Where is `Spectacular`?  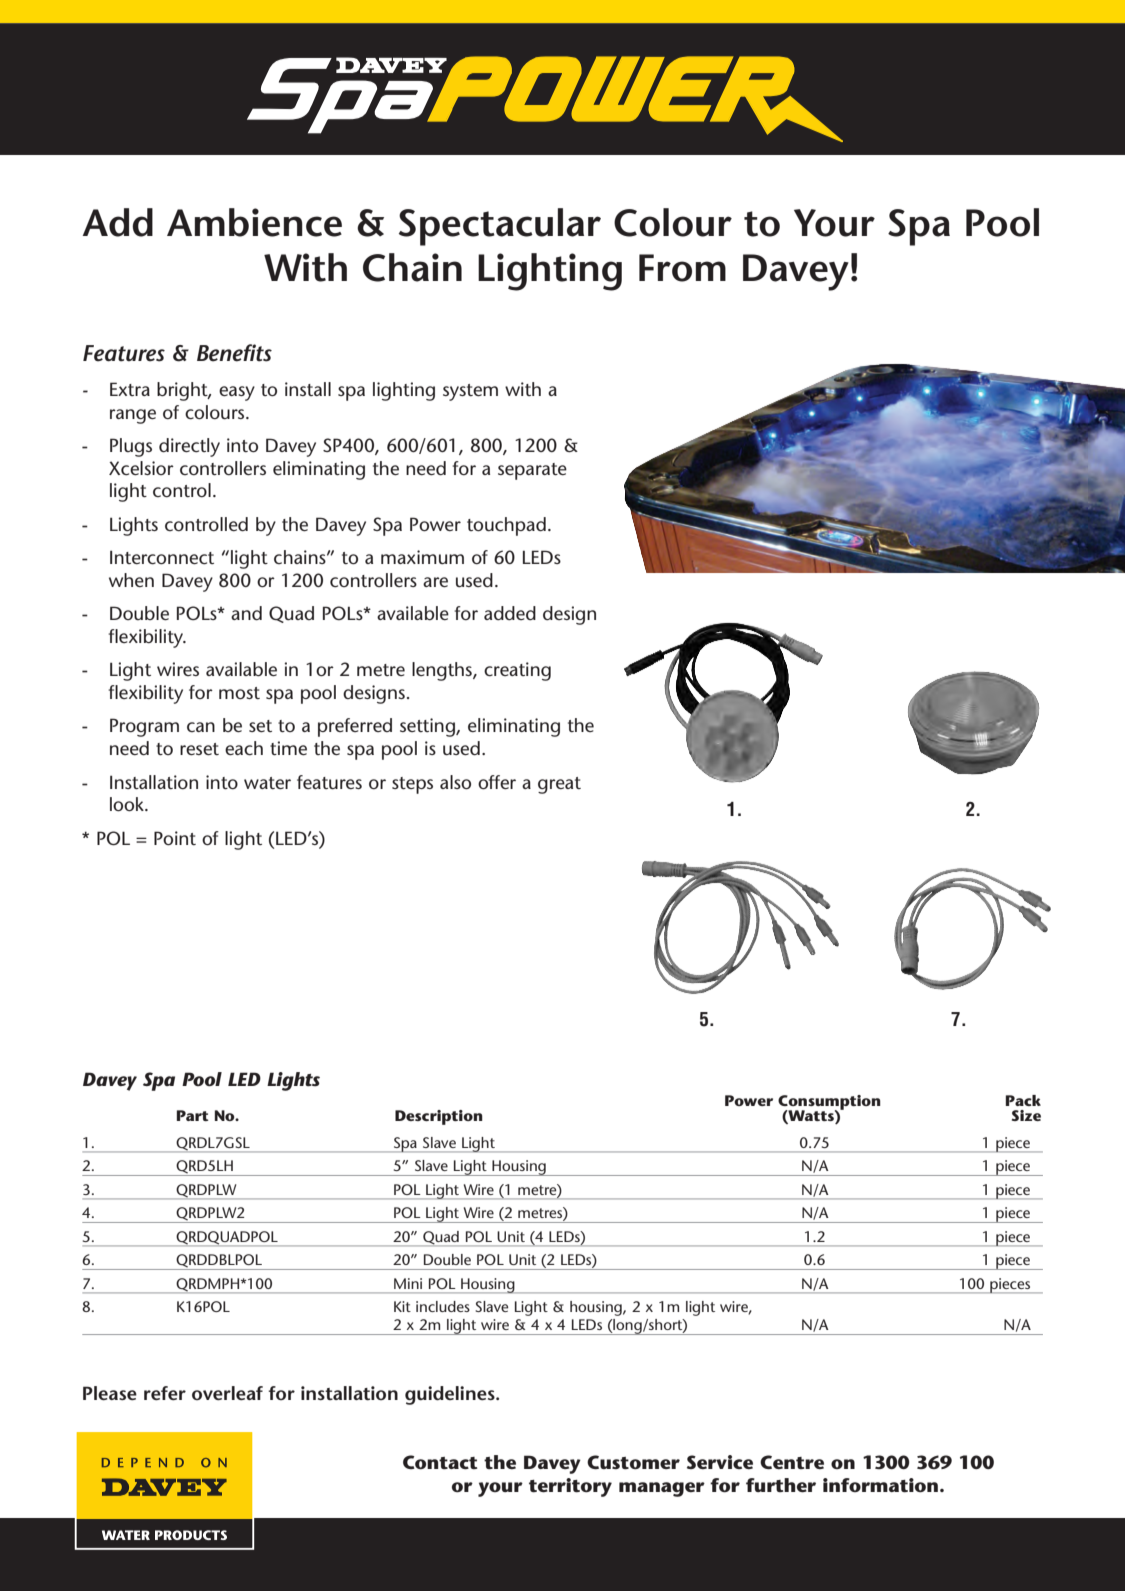
Spectacular is located at coordinates (500, 227).
